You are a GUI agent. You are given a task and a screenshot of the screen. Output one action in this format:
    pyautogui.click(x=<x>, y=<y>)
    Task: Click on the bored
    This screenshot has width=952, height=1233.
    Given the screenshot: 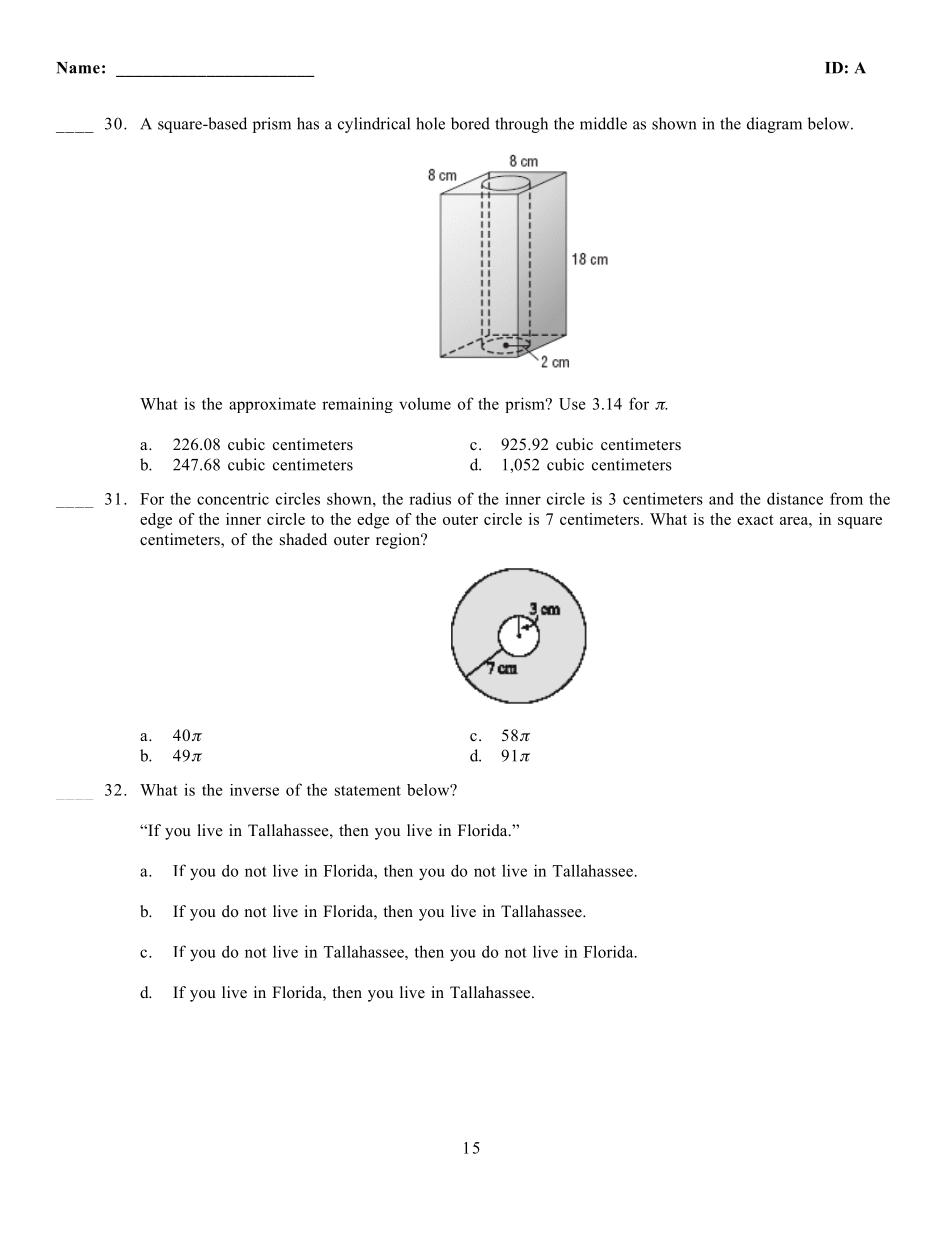 What is the action you would take?
    pyautogui.click(x=470, y=123)
